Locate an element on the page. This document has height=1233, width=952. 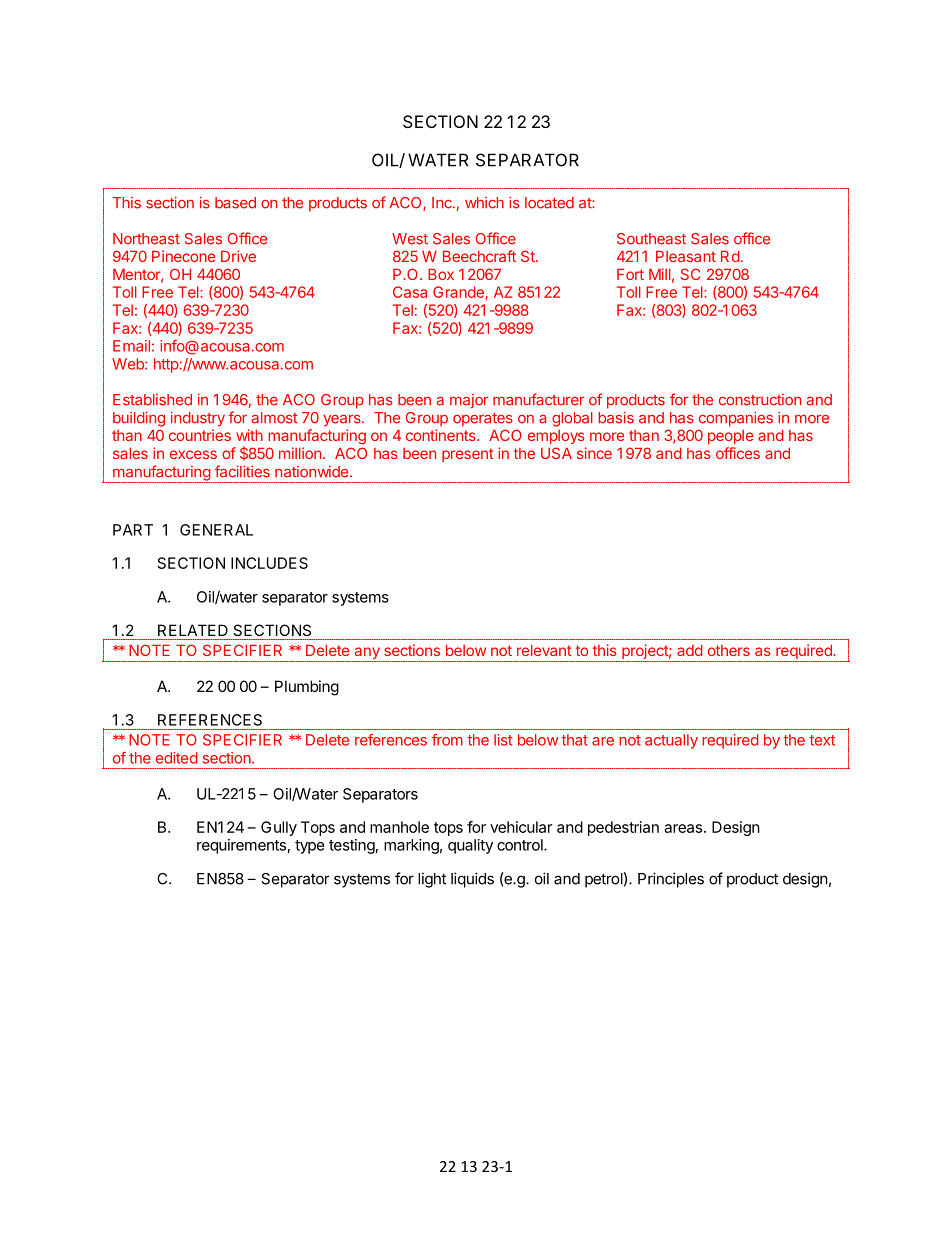
which is located at coordinates (484, 203).
